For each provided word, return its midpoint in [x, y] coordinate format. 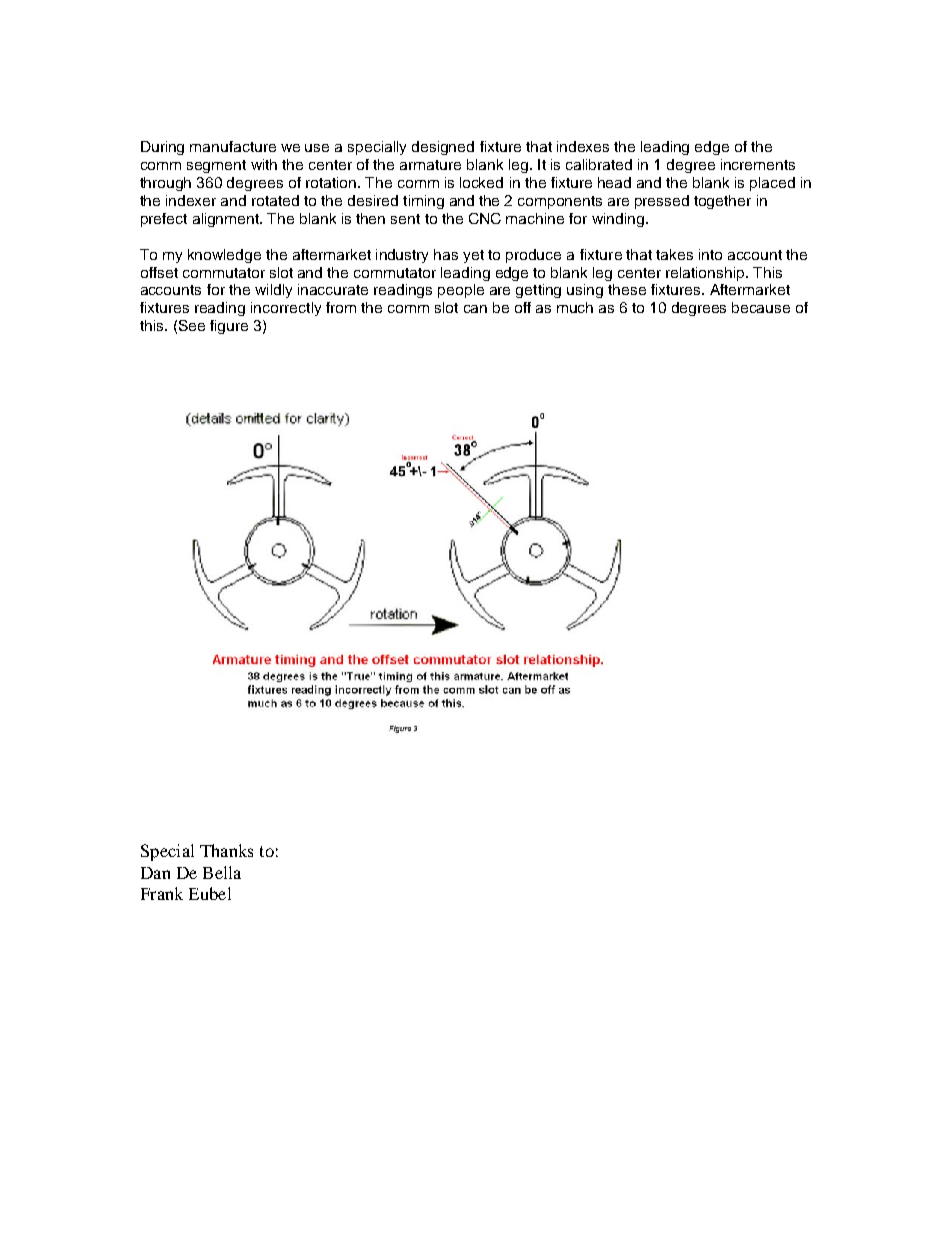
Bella [222, 872]
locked [481, 182]
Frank [162, 893]
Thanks [226, 850]
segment [216, 166]
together [722, 202]
